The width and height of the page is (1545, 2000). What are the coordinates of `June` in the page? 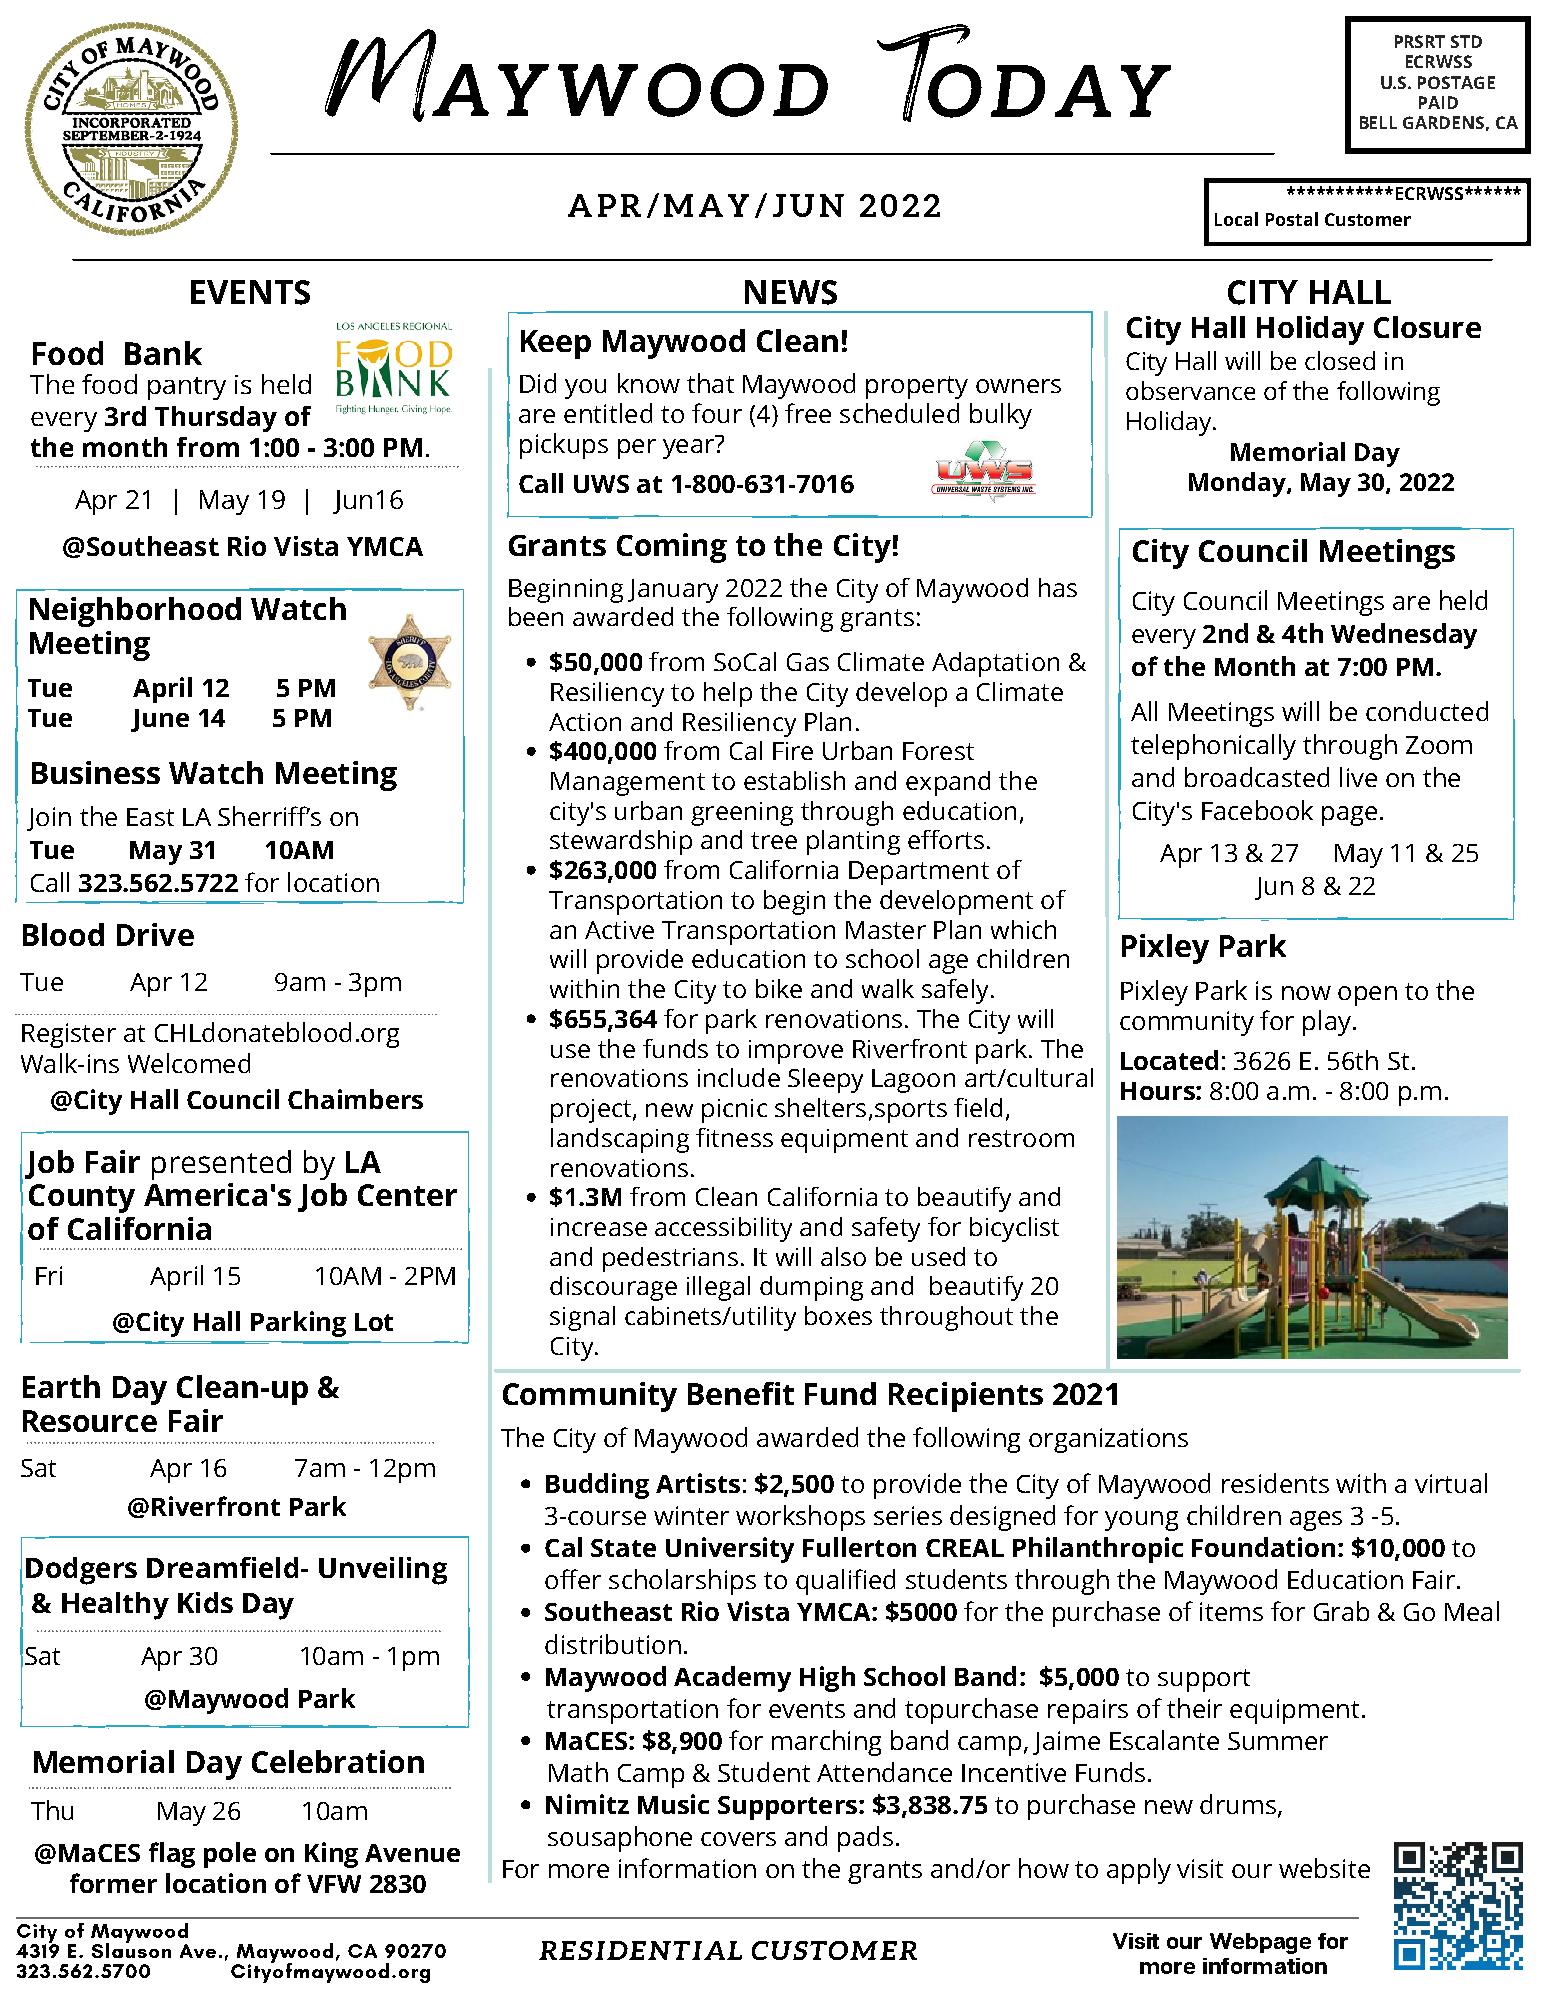 It's located at (160, 720).
